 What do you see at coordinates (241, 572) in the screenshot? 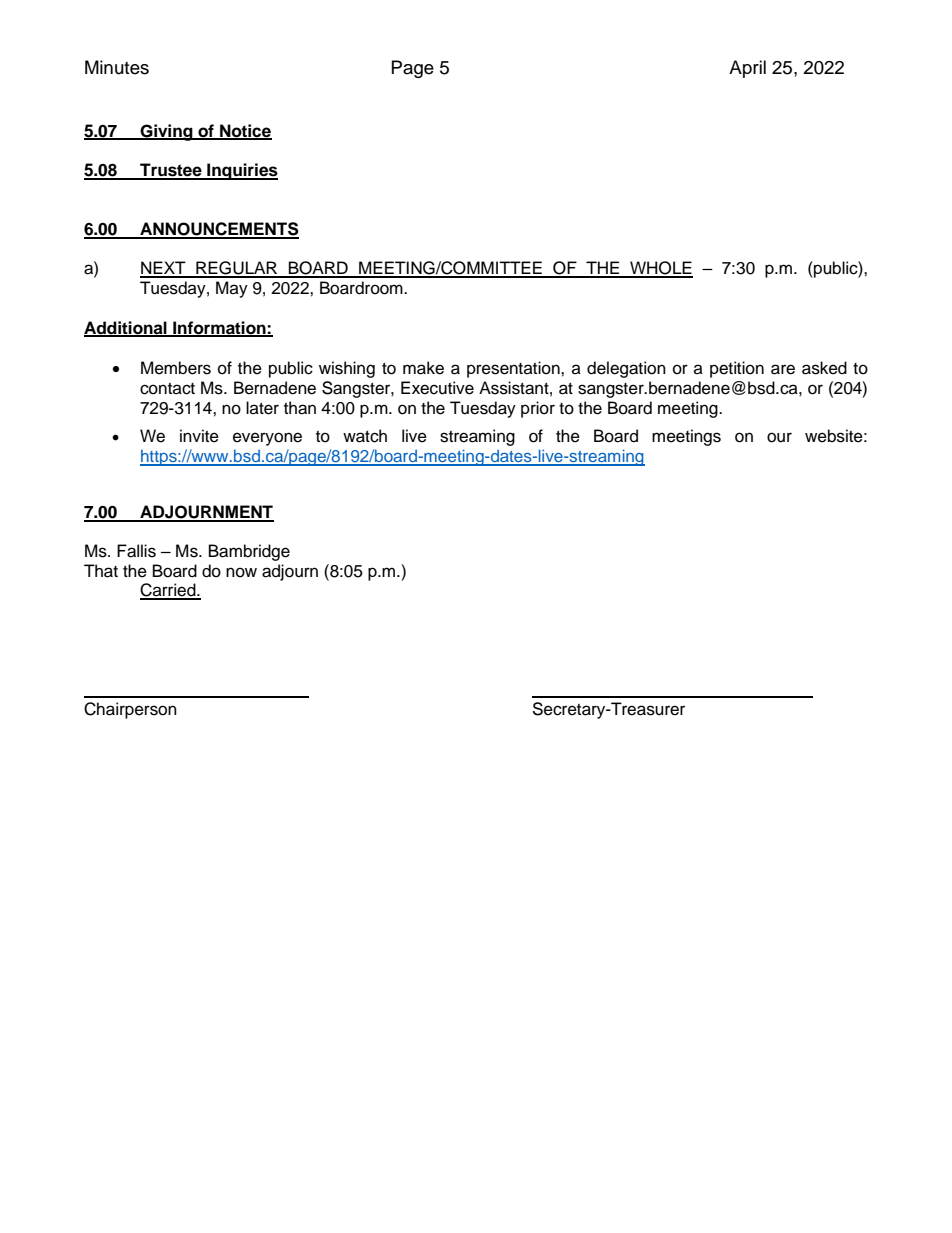
I see `now` at bounding box center [241, 572].
